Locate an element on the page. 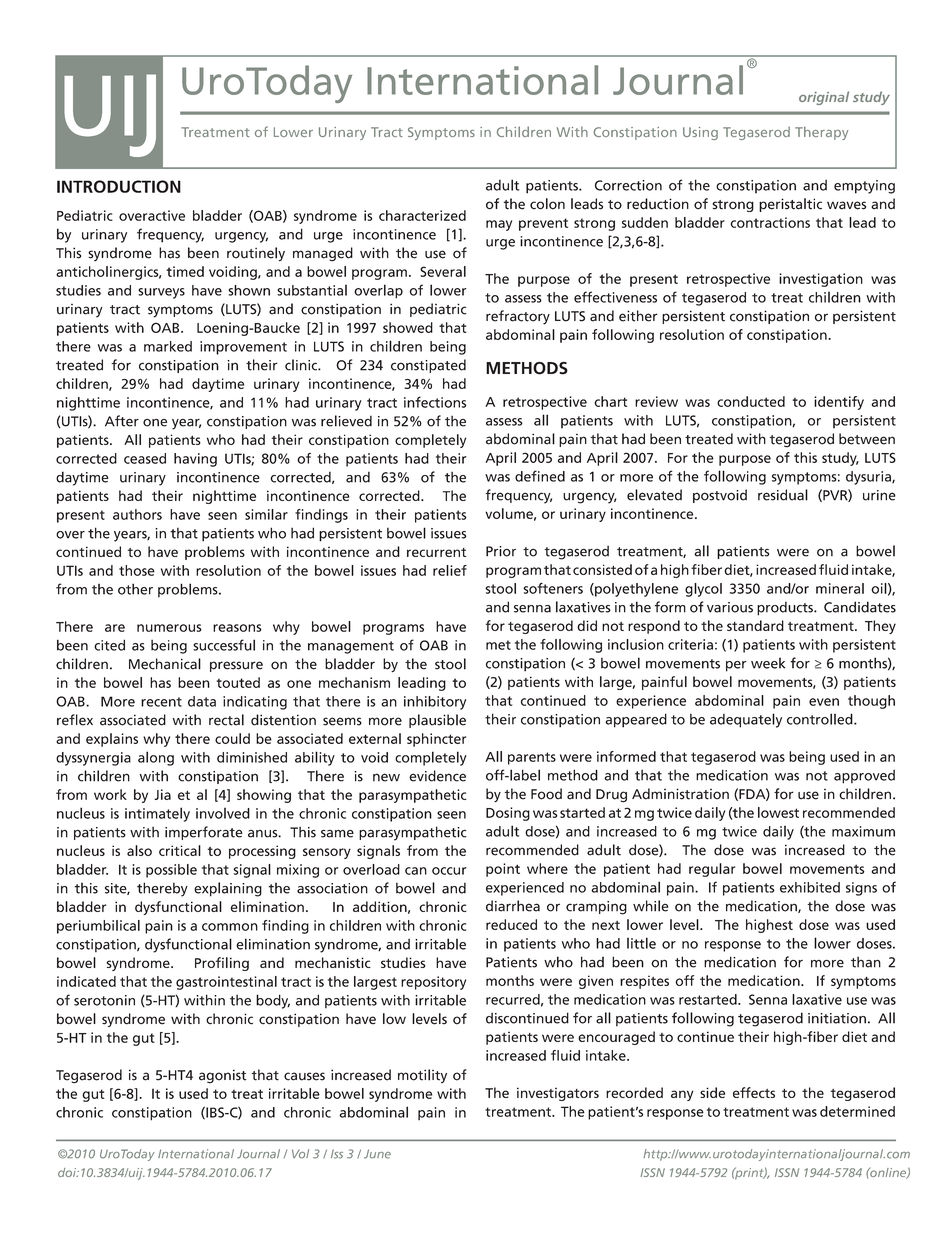 Image resolution: width=952 pixels, height=1233 pixels. INTRODUCTION is located at coordinates (119, 186).
